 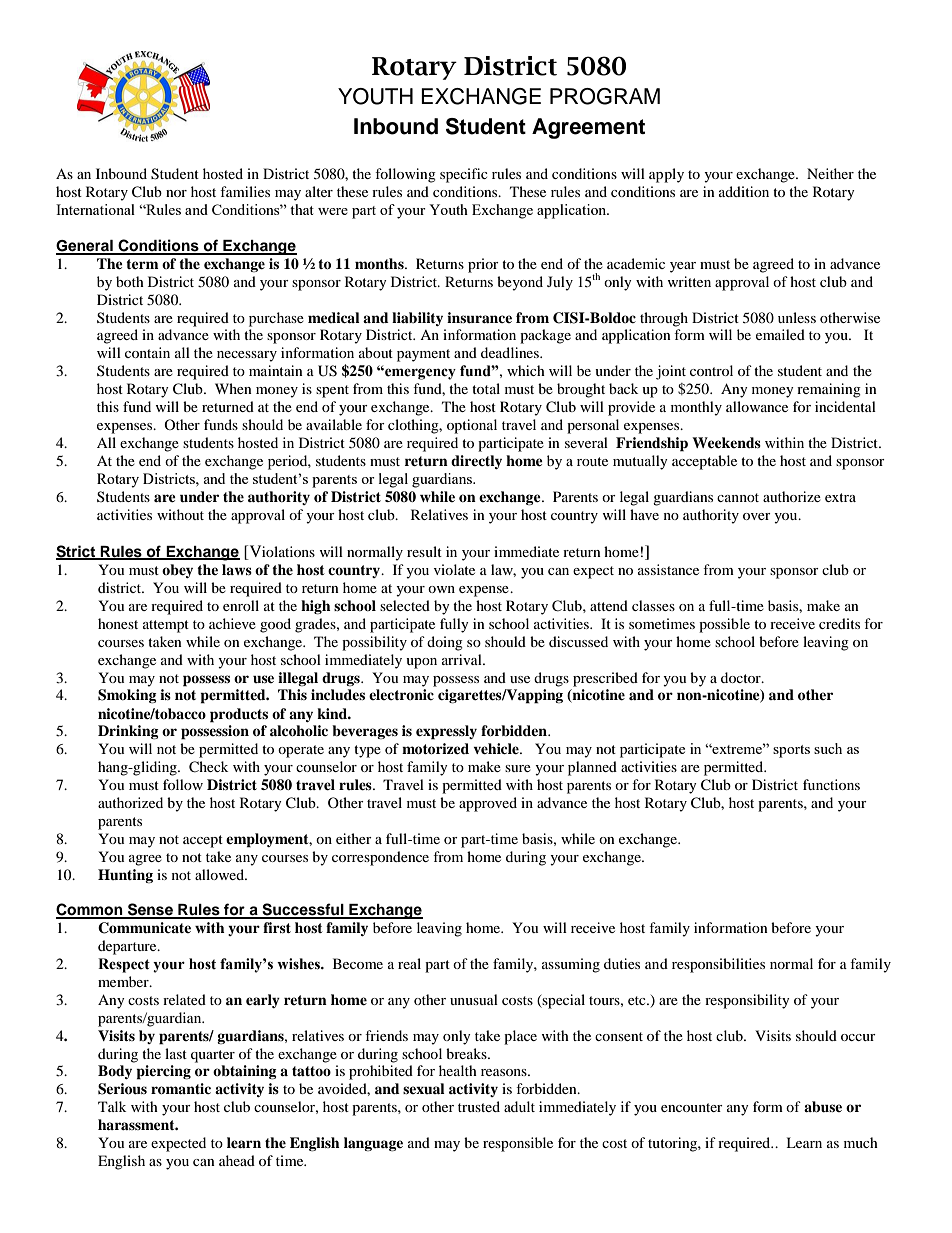 What do you see at coordinates (831, 784) in the screenshot?
I see `functions` at bounding box center [831, 784].
